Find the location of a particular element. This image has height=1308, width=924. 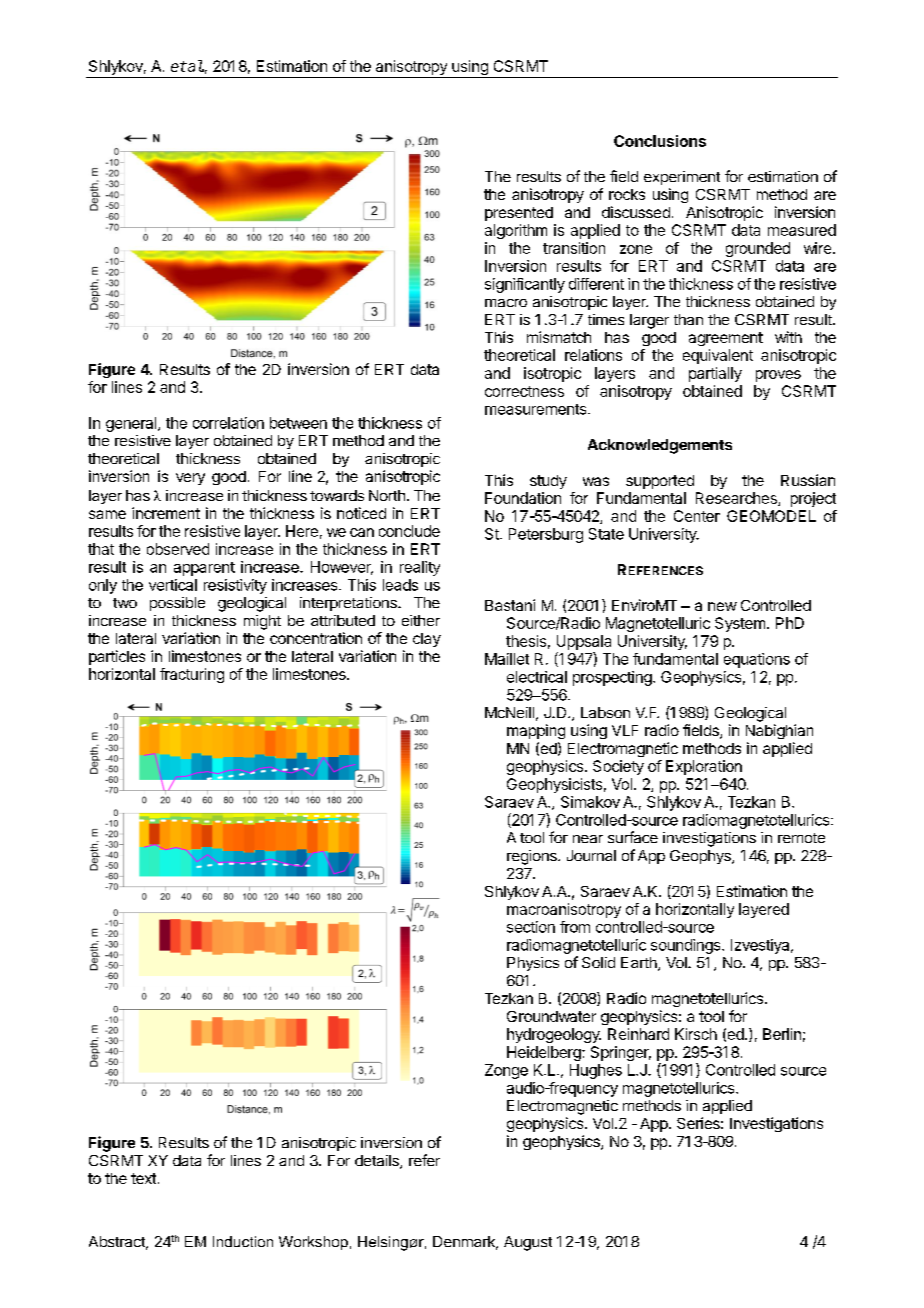

experiment is located at coordinates (682, 178).
